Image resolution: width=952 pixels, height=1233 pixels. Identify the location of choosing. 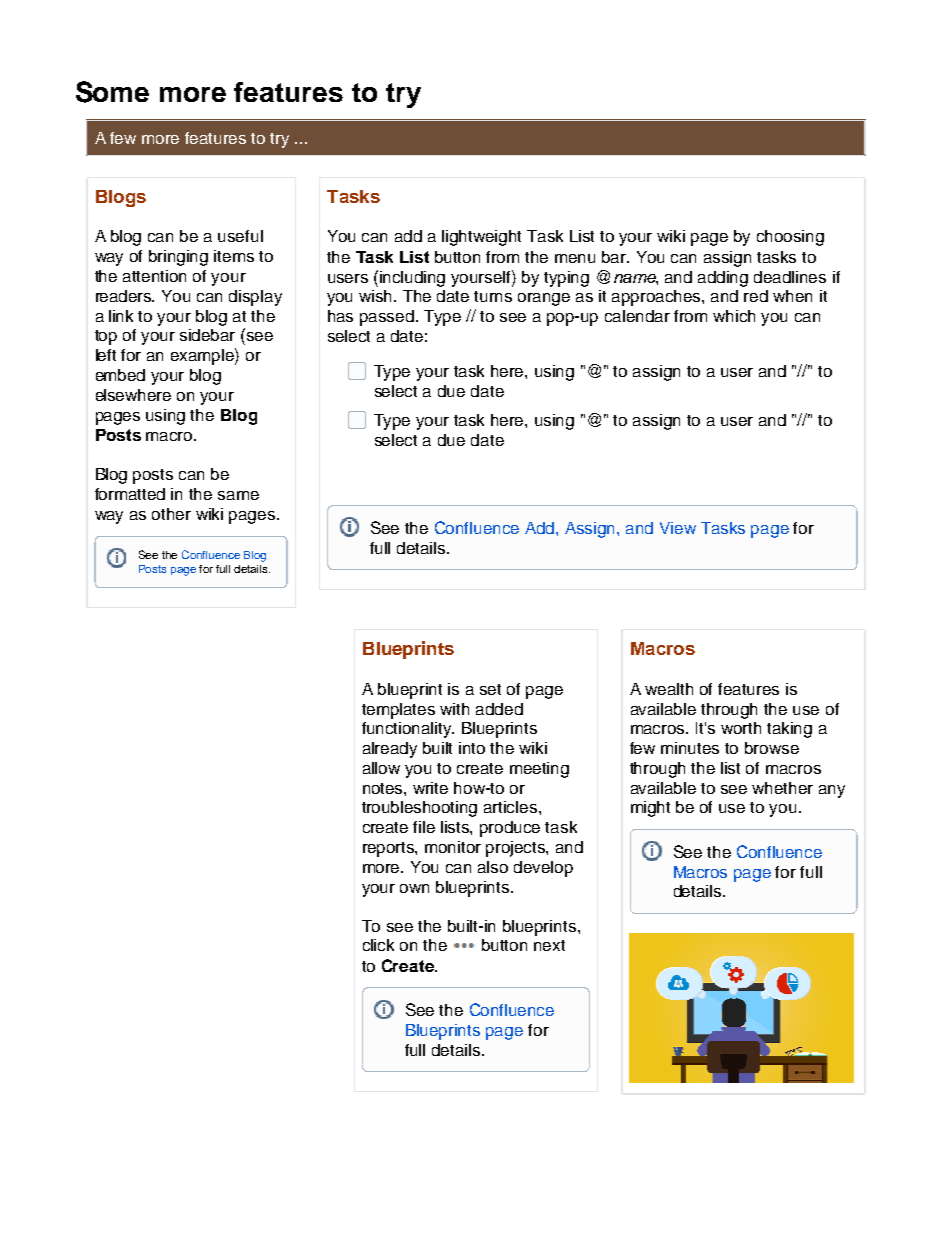
(790, 238).
